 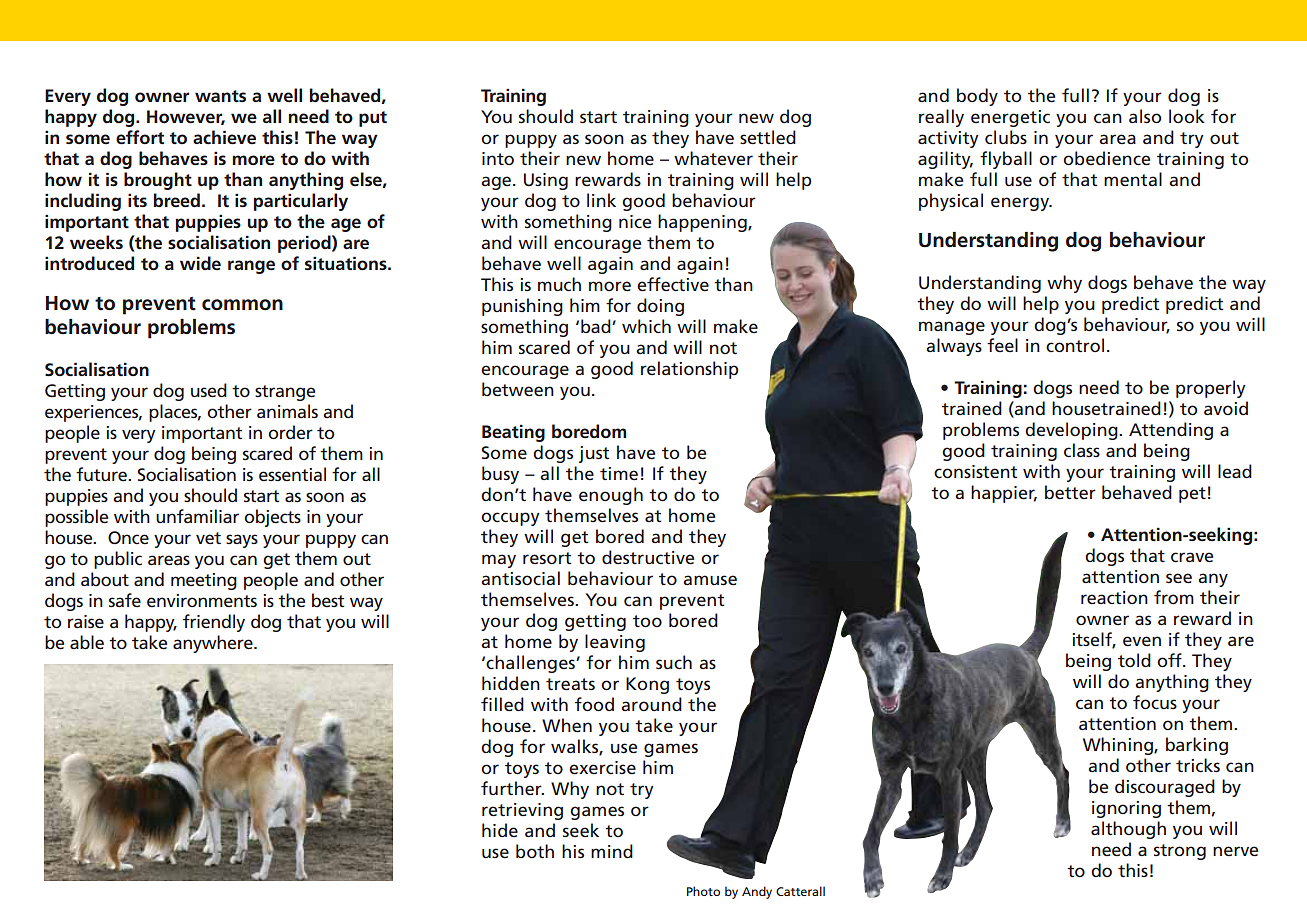 What do you see at coordinates (500, 830) in the screenshot?
I see `hide` at bounding box center [500, 830].
